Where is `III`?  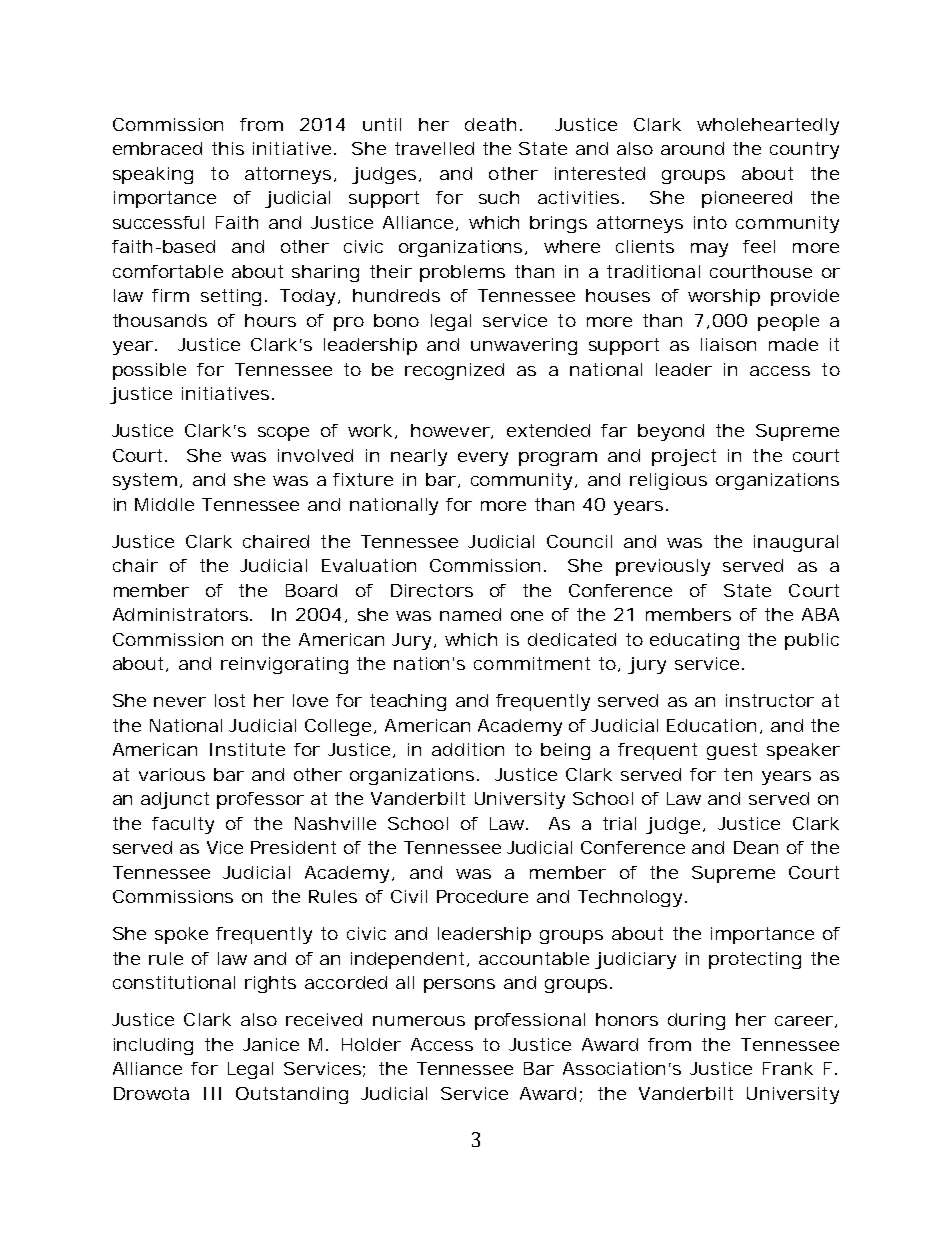
III is located at coordinates (212, 1093).
